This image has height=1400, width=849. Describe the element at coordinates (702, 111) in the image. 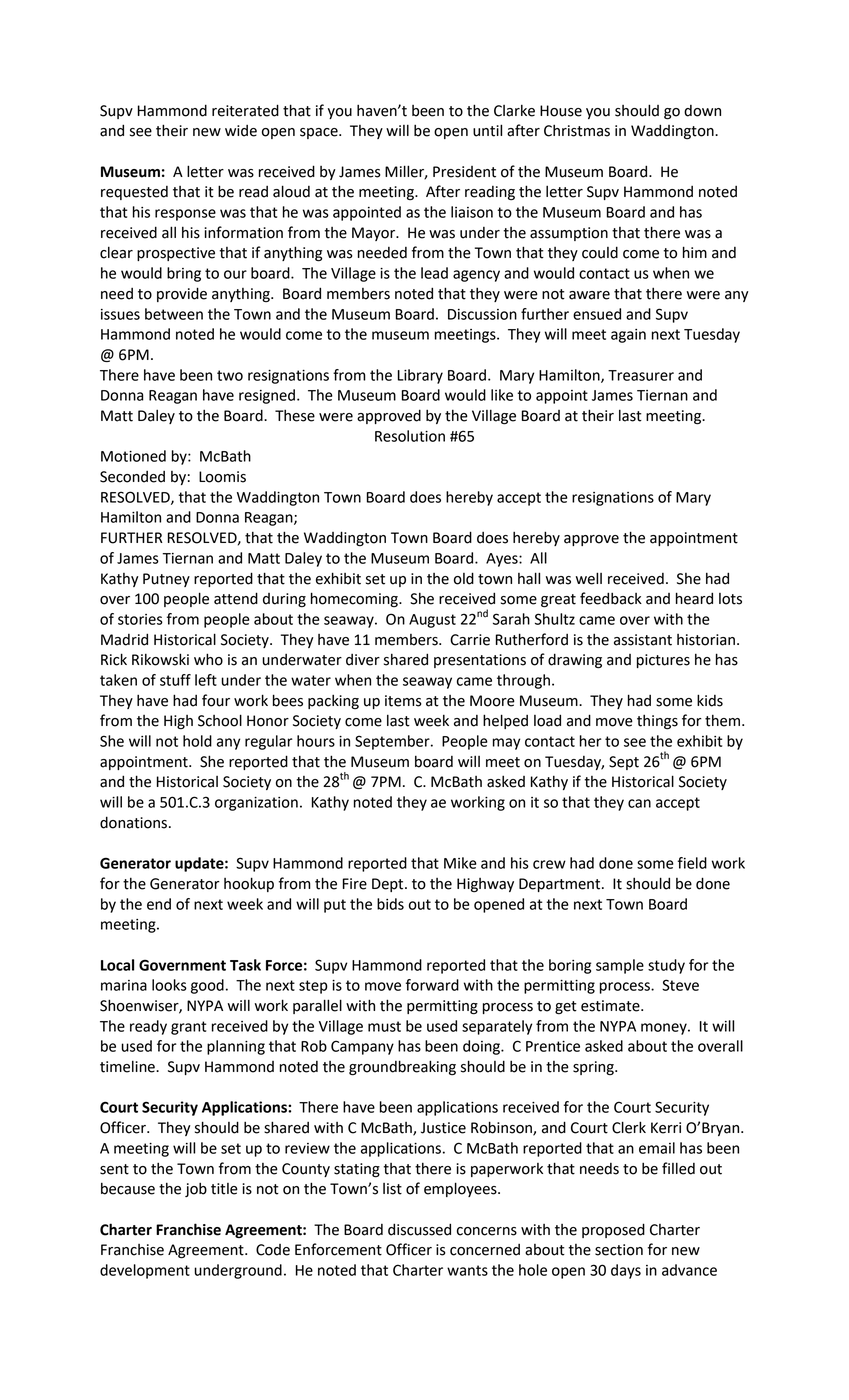

I see `down` at that location.
